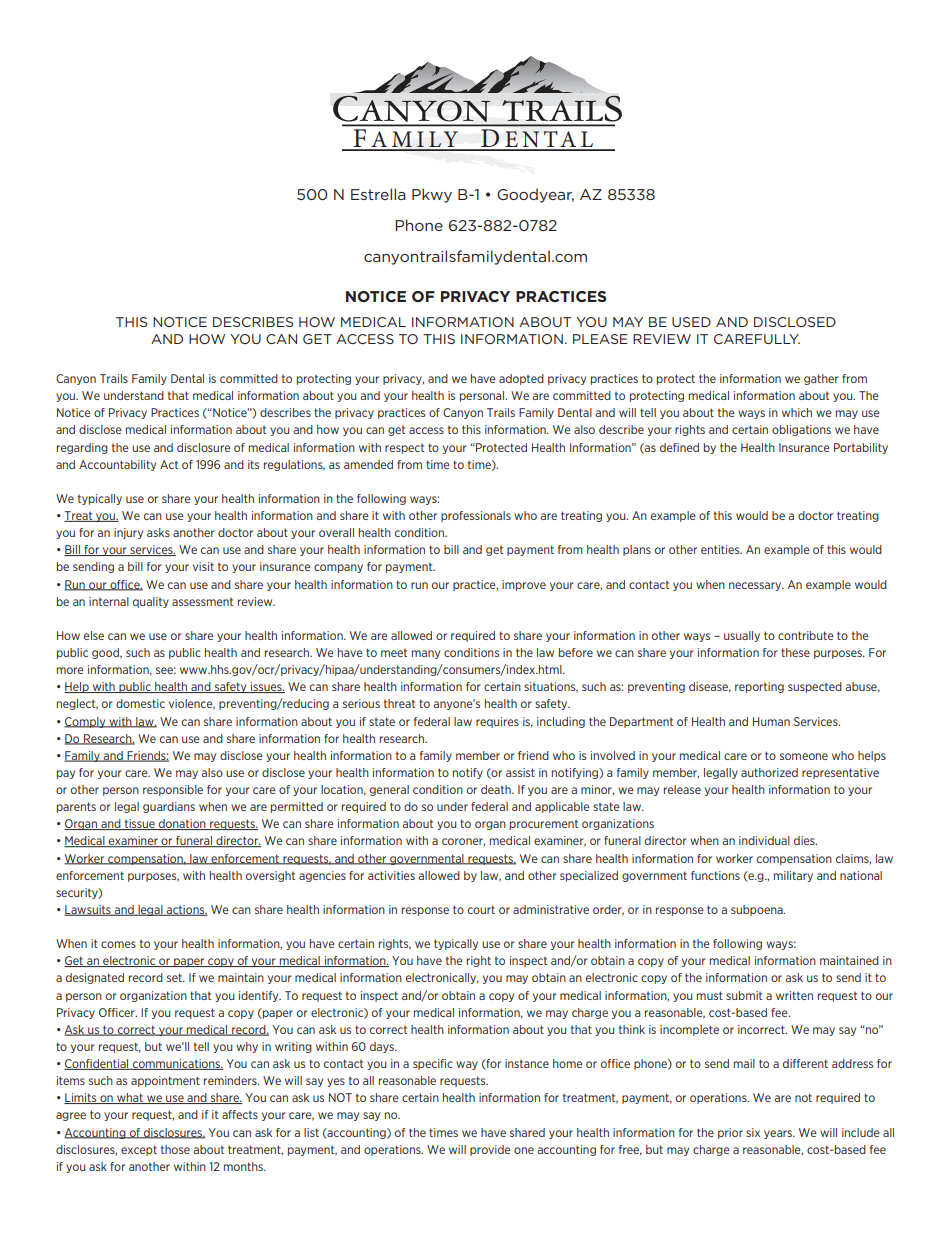  I want to click on provide, so click(490, 1150).
